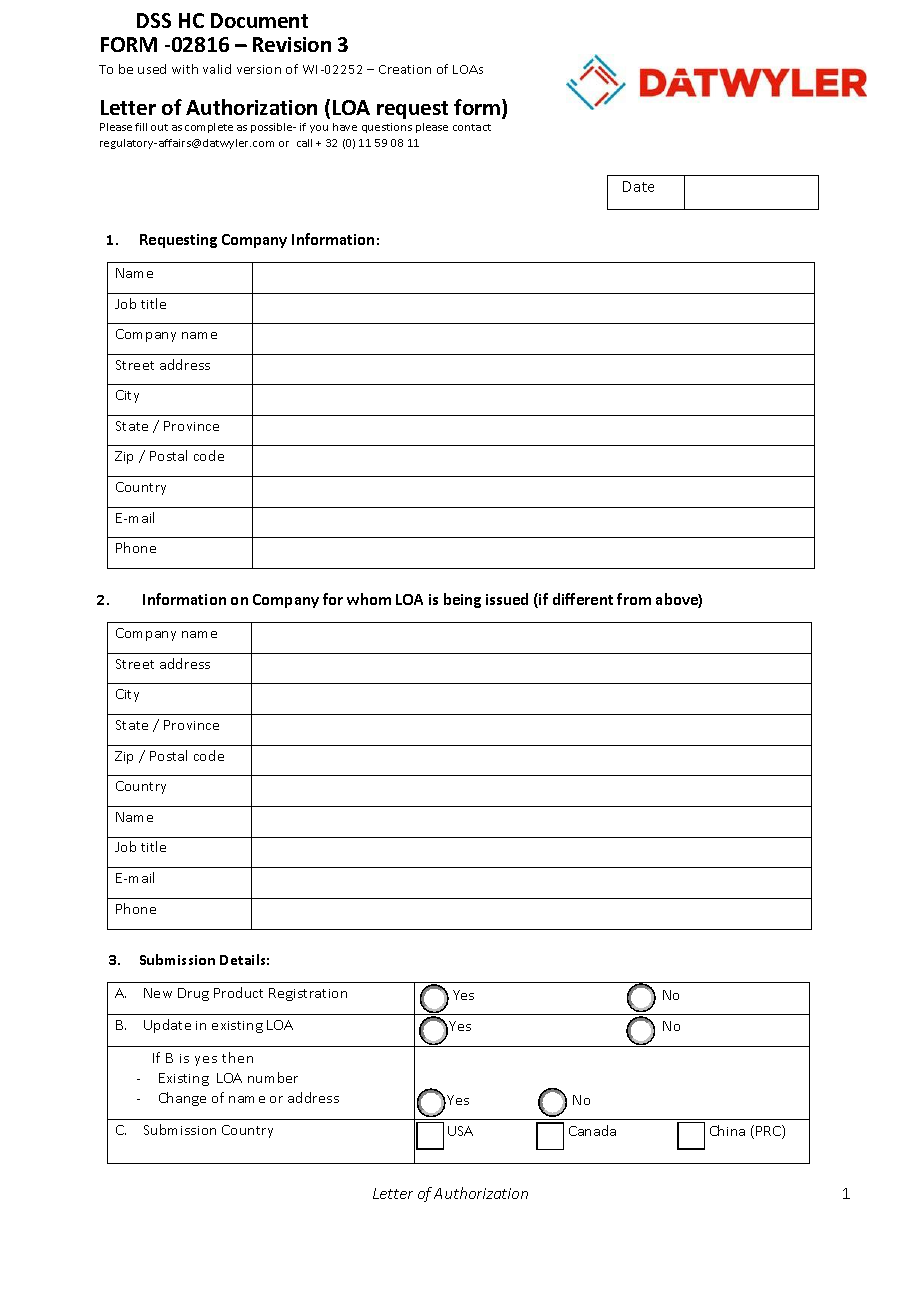  What do you see at coordinates (217, 69) in the screenshot?
I see `valid` at bounding box center [217, 69].
